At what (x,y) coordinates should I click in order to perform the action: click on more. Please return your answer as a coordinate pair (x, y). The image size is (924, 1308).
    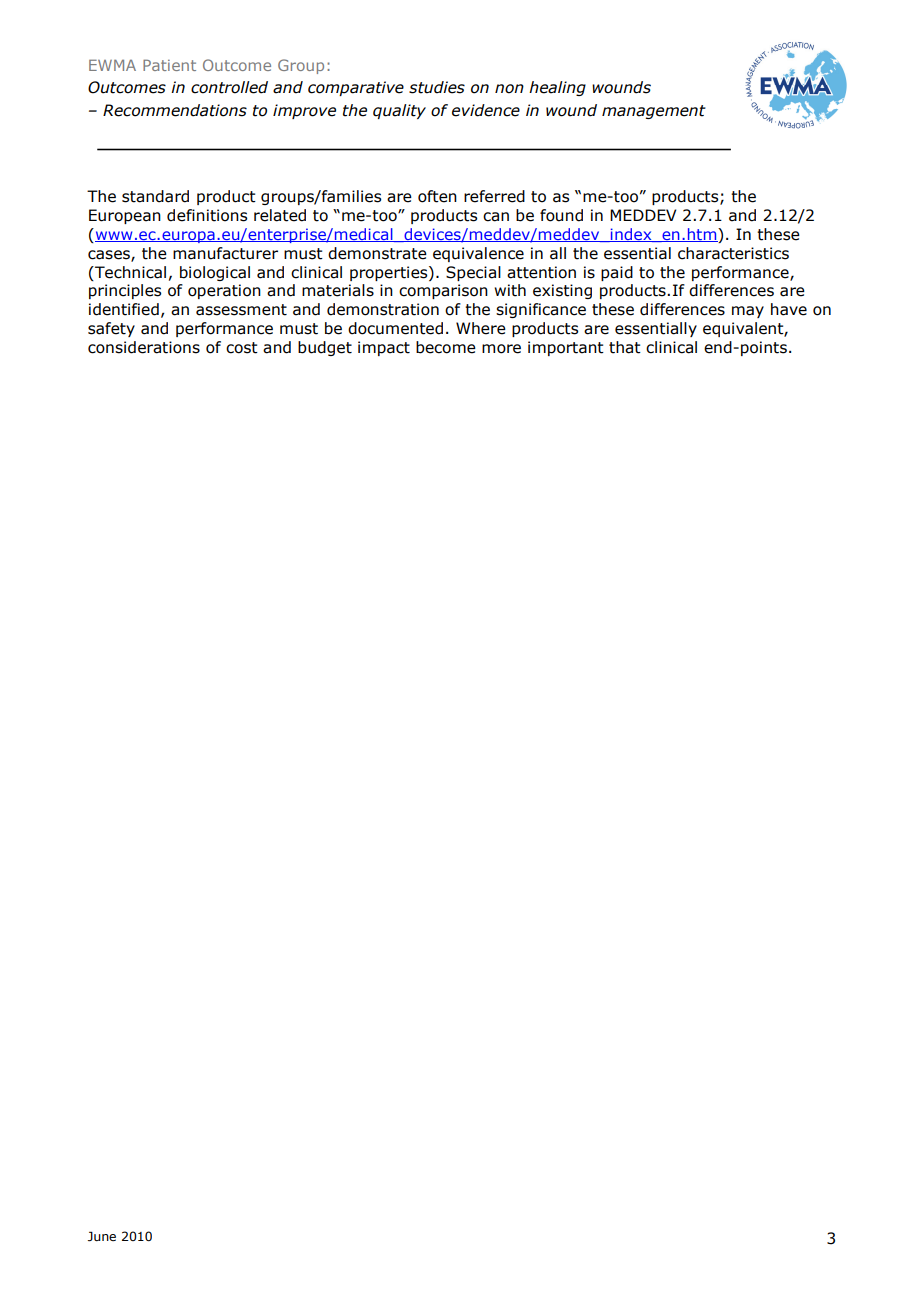
    Looking at the image, I should click on (501, 349).
